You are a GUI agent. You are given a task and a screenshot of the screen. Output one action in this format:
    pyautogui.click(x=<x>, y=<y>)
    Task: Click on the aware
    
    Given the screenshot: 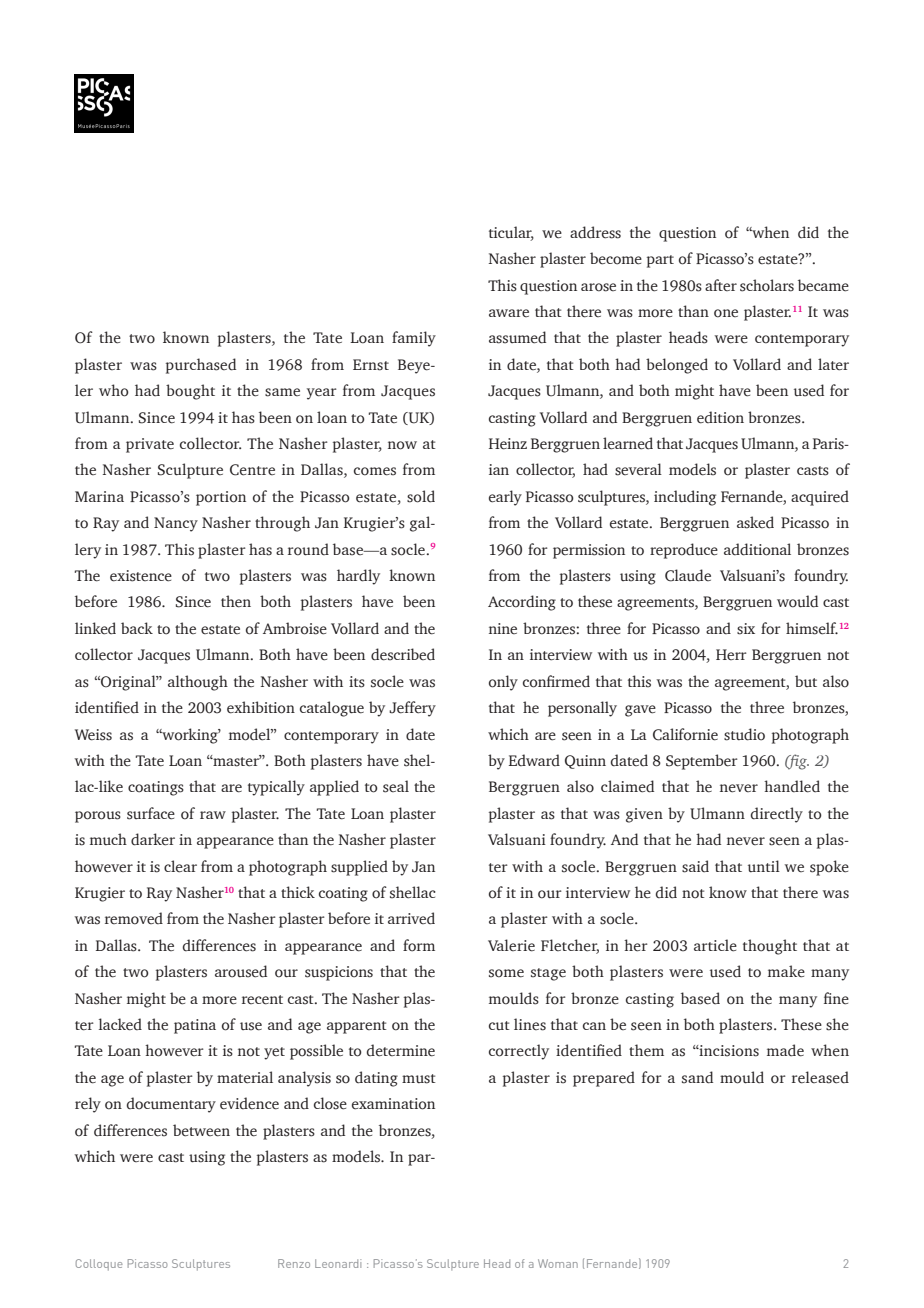 What is the action you would take?
    pyautogui.click(x=509, y=313)
